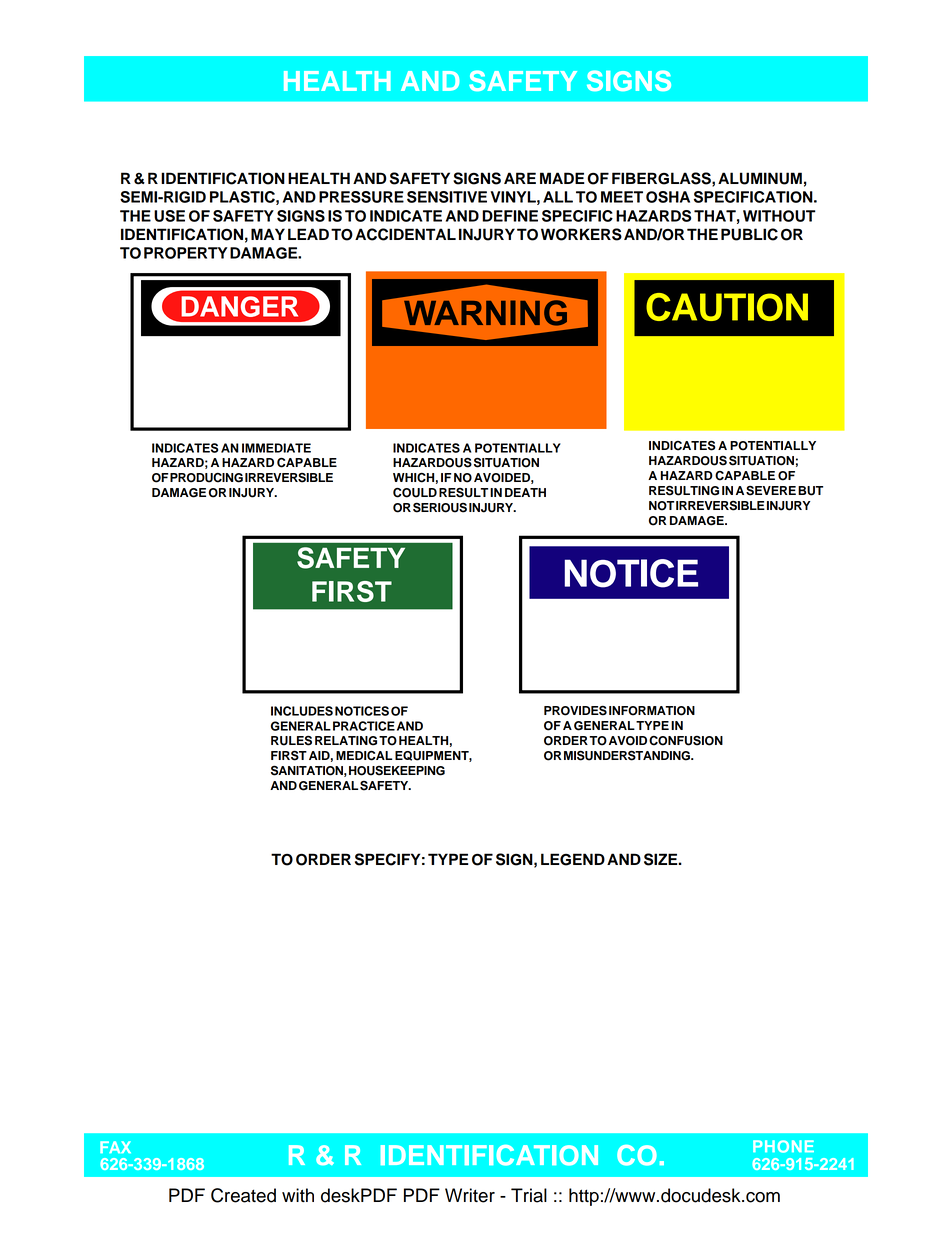  I want to click on SEVERE, so click(771, 491).
